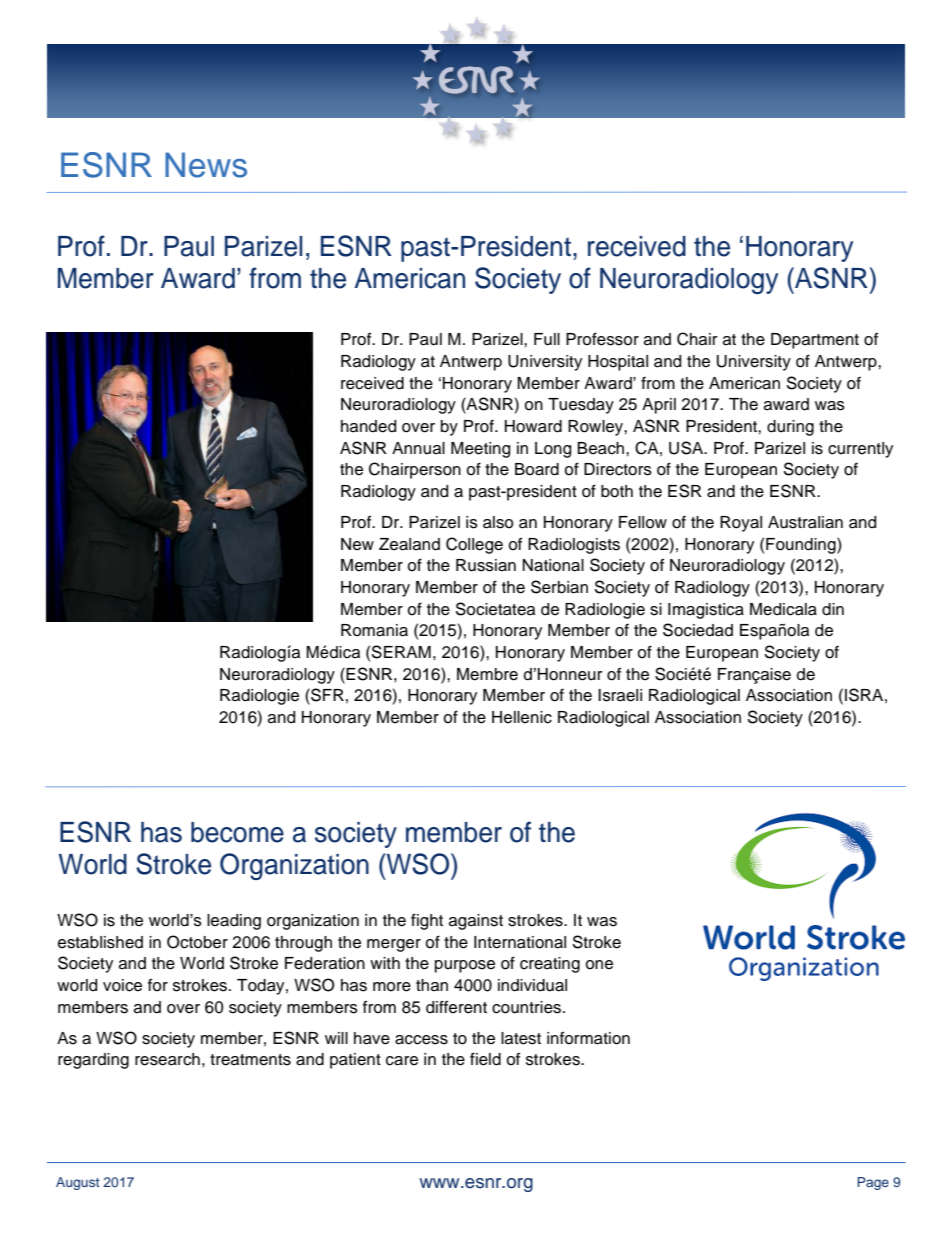 This page has width=952, height=1233. I want to click on handed, so click(368, 426).
